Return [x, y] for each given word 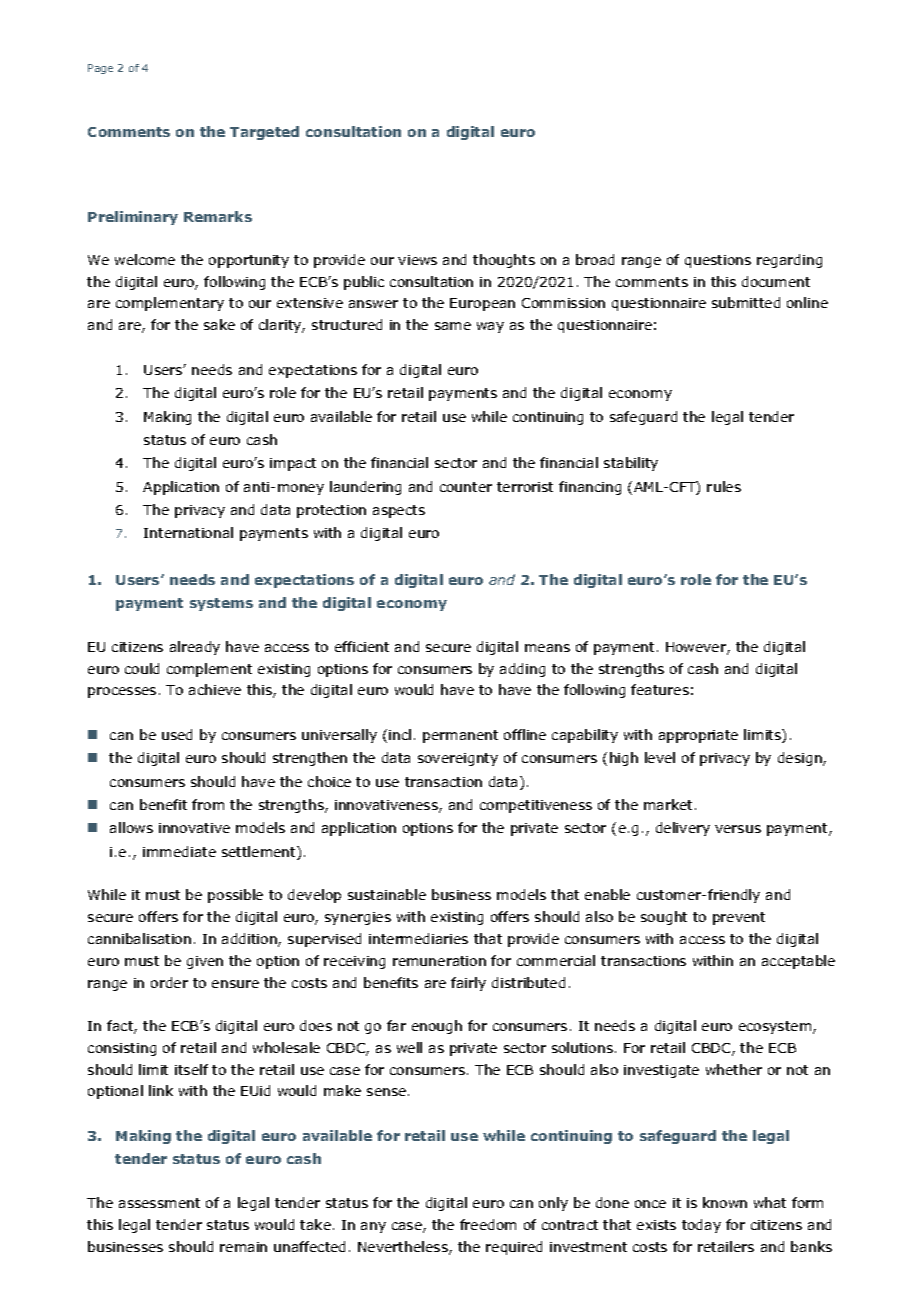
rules [724, 486]
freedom [488, 1224]
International [188, 532]
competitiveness [536, 806]
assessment [159, 1203]
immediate [179, 851]
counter [466, 487]
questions [718, 261]
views [417, 260]
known [725, 1202]
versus [738, 829]
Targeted [264, 133]
